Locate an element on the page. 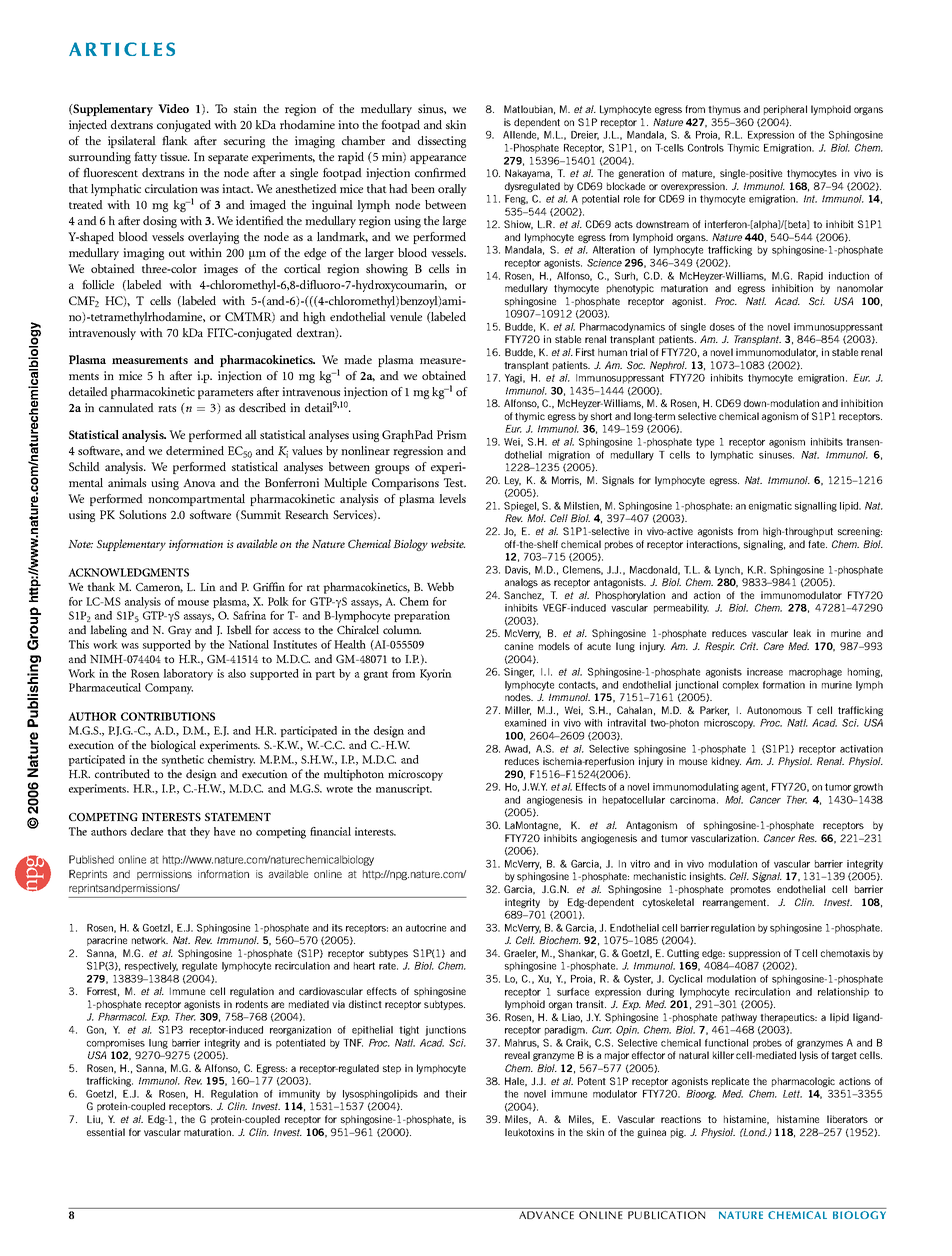 This image has width=952, height=1256. examined is located at coordinates (525, 723).
